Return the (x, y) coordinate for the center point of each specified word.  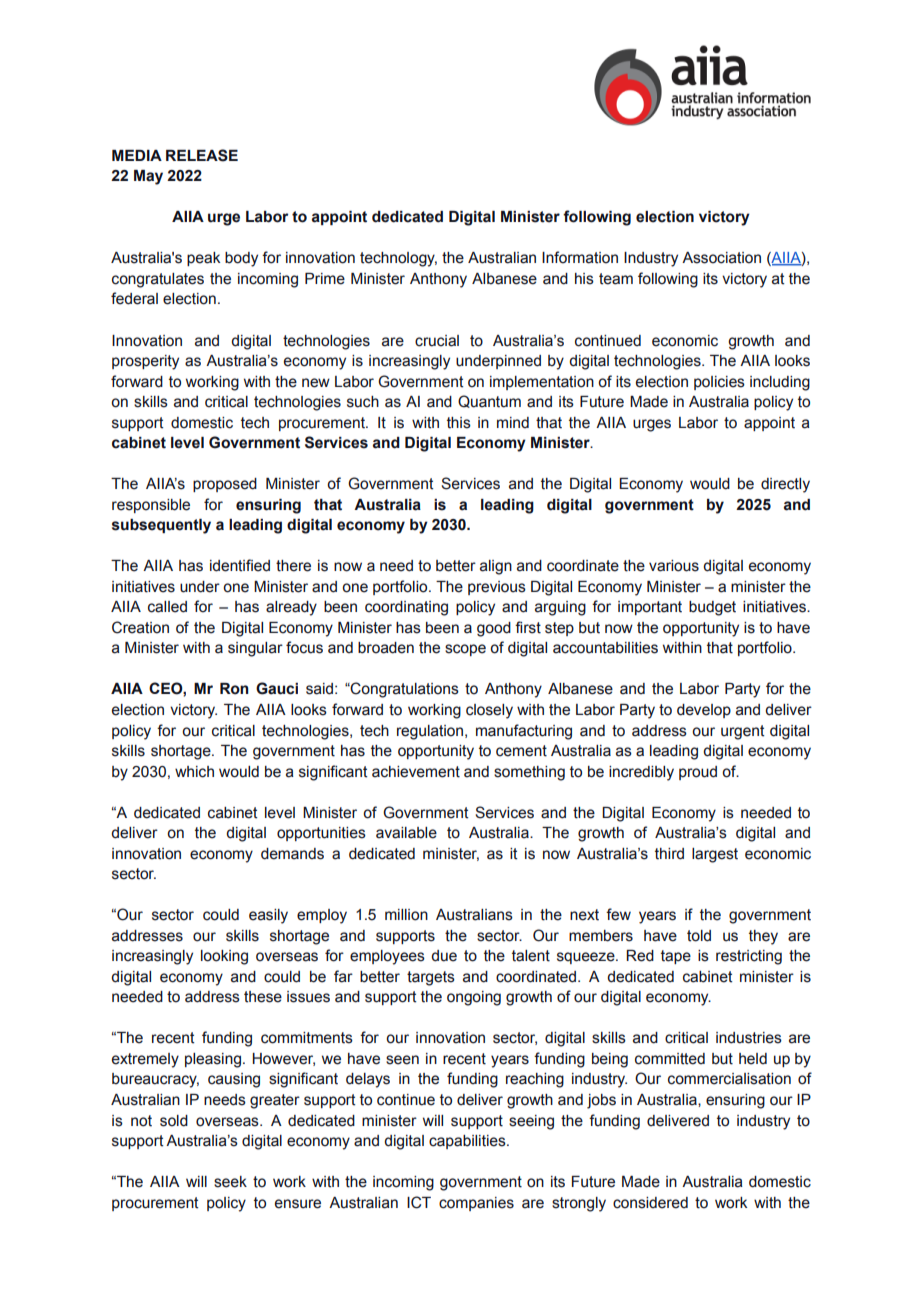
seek (230, 1182)
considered (650, 1203)
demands (292, 854)
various (674, 566)
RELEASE (202, 155)
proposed (225, 485)
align (496, 567)
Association (721, 258)
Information (580, 257)
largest (715, 855)
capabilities (468, 1142)
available (406, 833)
